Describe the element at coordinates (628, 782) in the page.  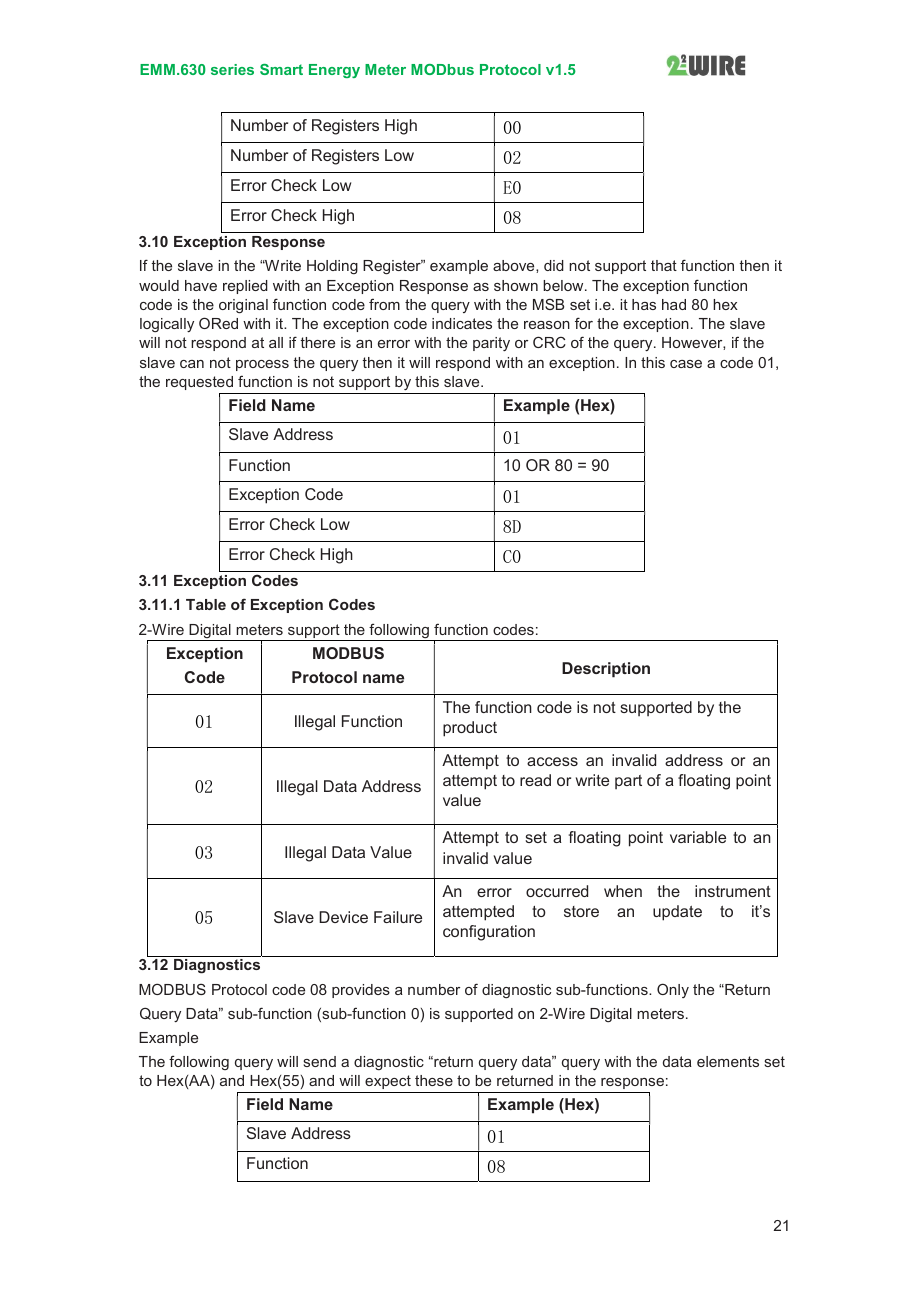
I see `part` at that location.
